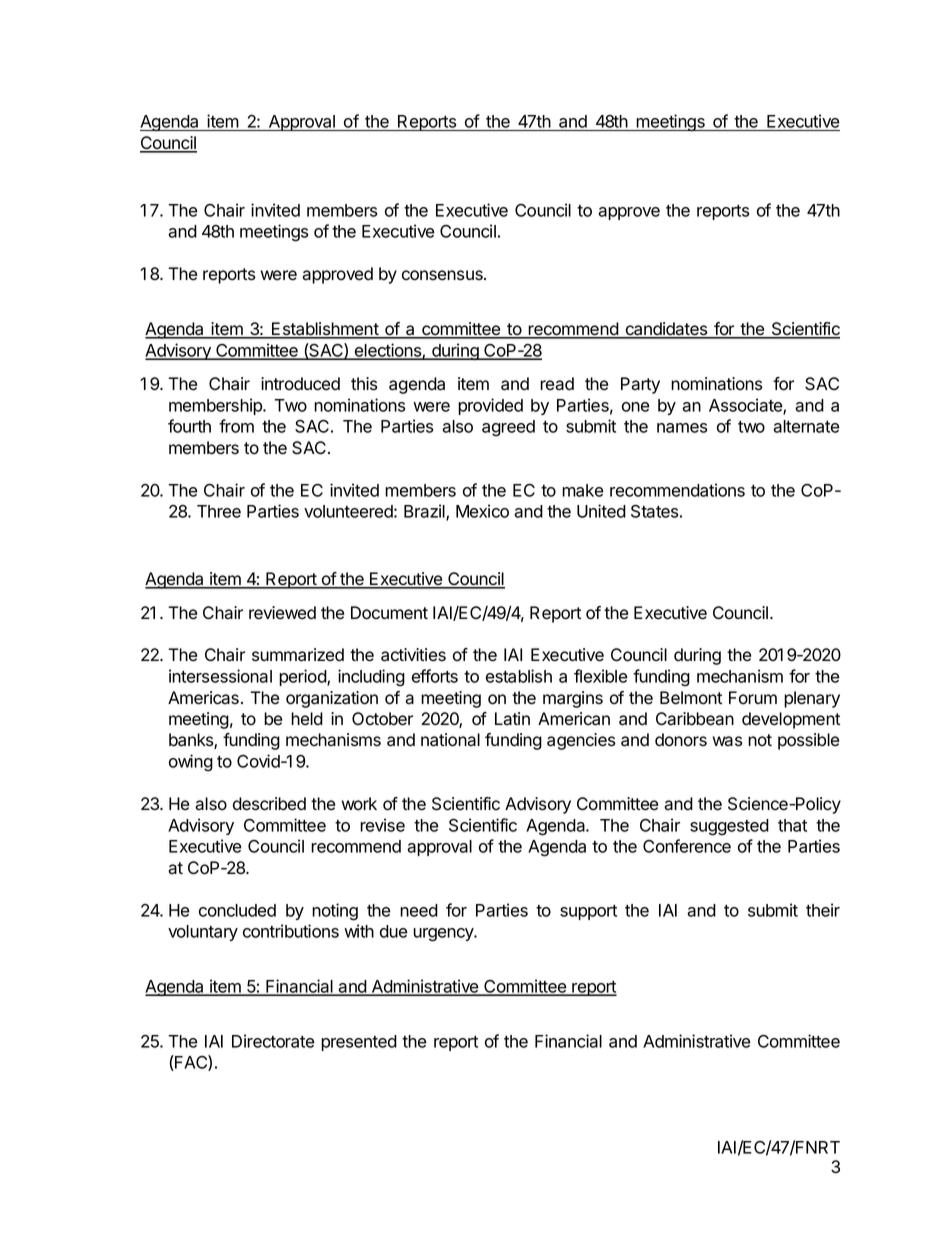 Image resolution: width=952 pixels, height=1233 pixels. I want to click on introduced, so click(300, 384).
